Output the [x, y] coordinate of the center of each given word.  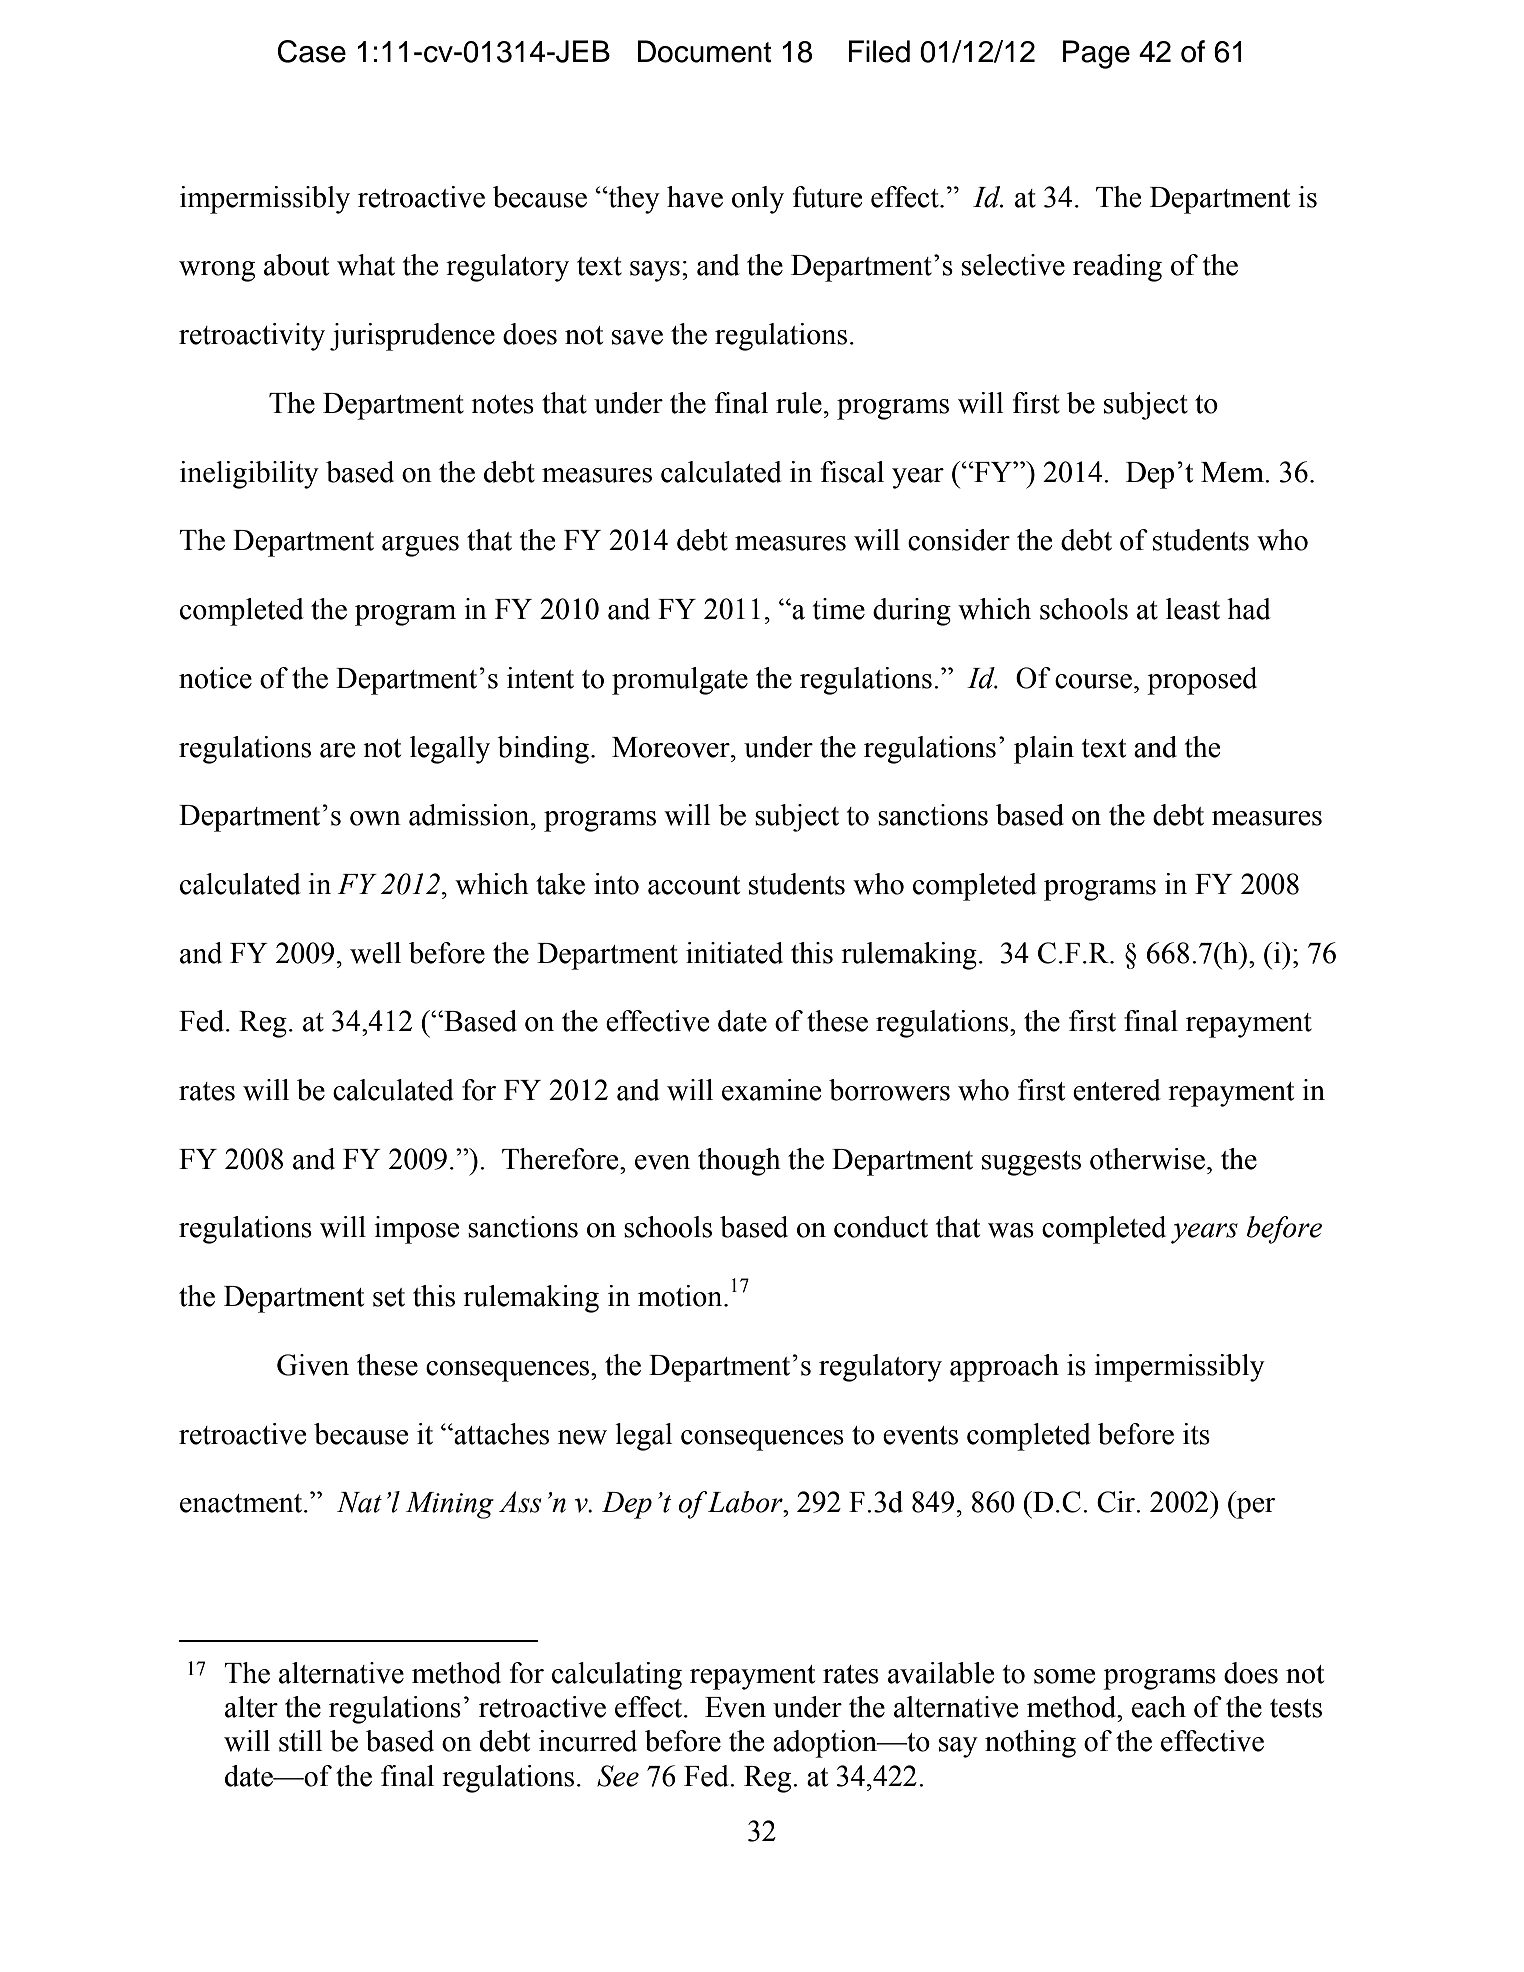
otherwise [1147, 1159]
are [337, 750]
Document [704, 51]
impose [416, 1230]
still [301, 1741]
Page [1096, 54]
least [1193, 609]
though [739, 1162]
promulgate [680, 681]
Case [312, 51]
